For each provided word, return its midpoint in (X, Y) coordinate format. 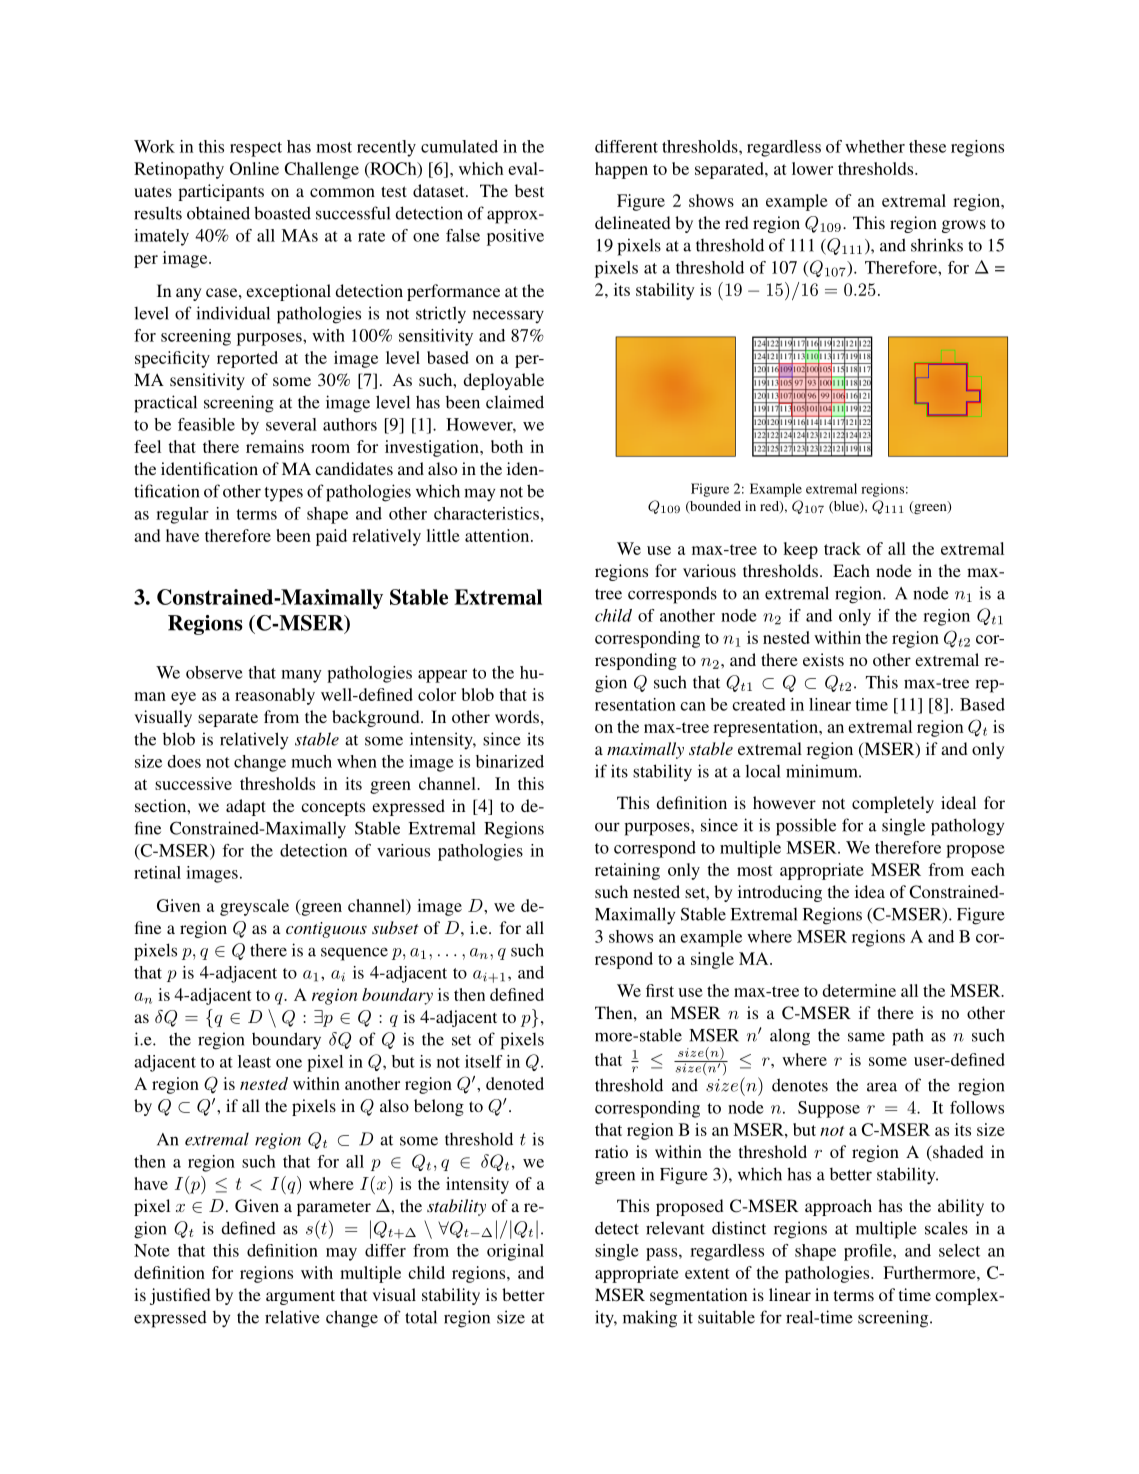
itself (483, 1061)
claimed (515, 402)
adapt (246, 807)
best (529, 190)
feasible (206, 424)
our (607, 827)
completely (893, 804)
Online (254, 168)
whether (875, 146)
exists (823, 659)
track (842, 548)
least (254, 1061)
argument (300, 1297)
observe (214, 672)
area (882, 1087)
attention (498, 535)
